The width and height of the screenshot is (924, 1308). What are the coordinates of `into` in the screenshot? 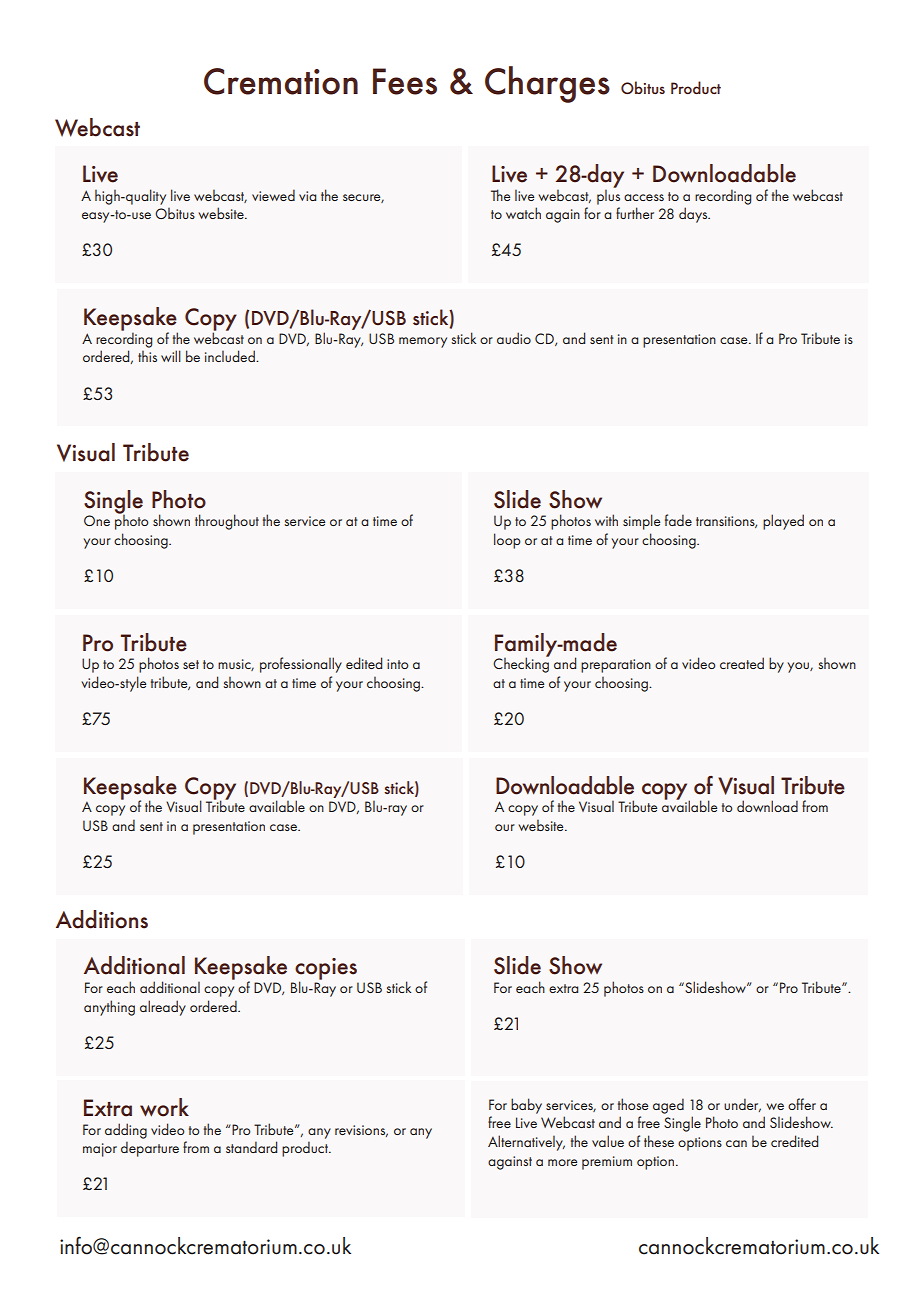 It's located at (397, 664).
